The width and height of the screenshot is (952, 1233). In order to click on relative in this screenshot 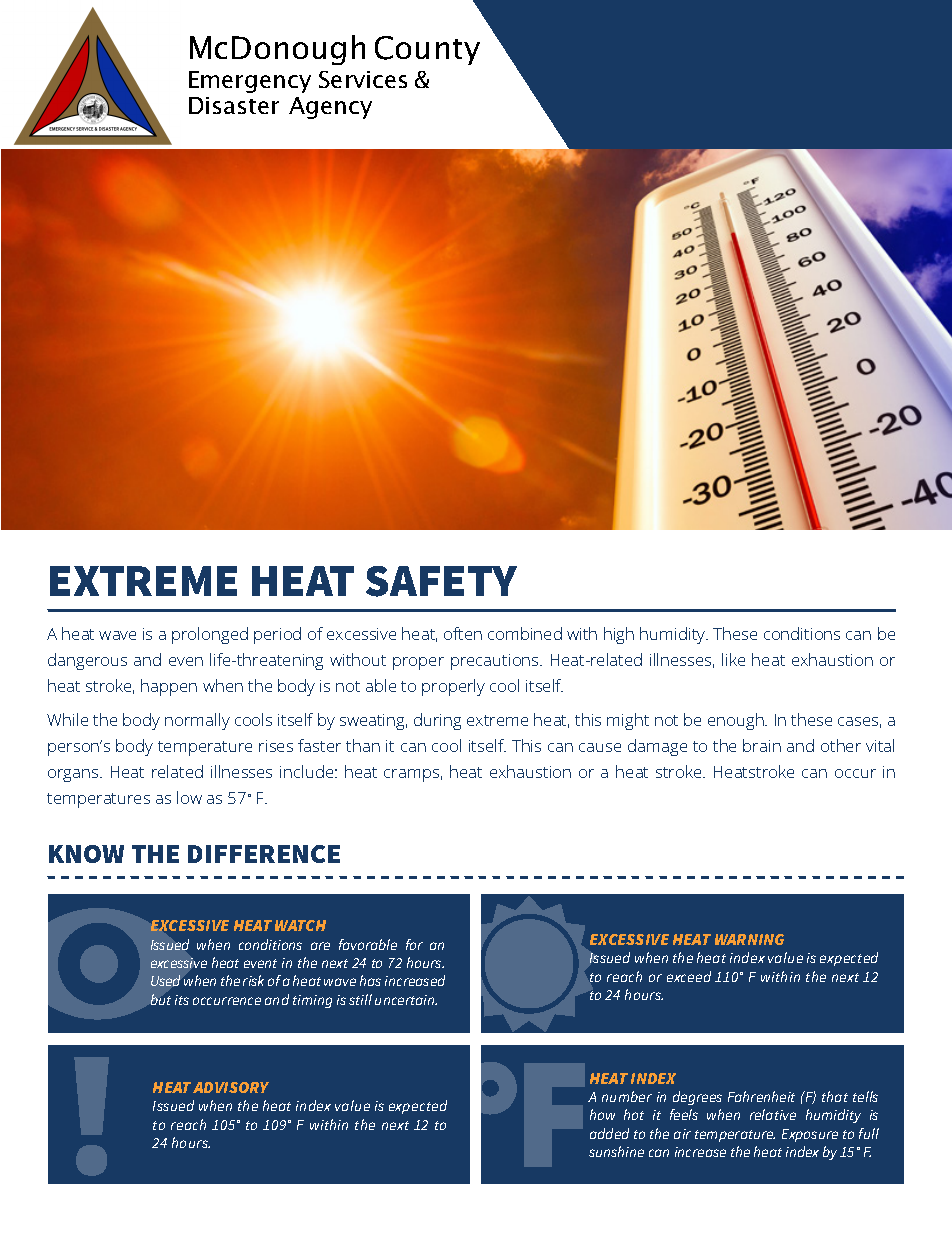, I will do `click(773, 1114)`.
